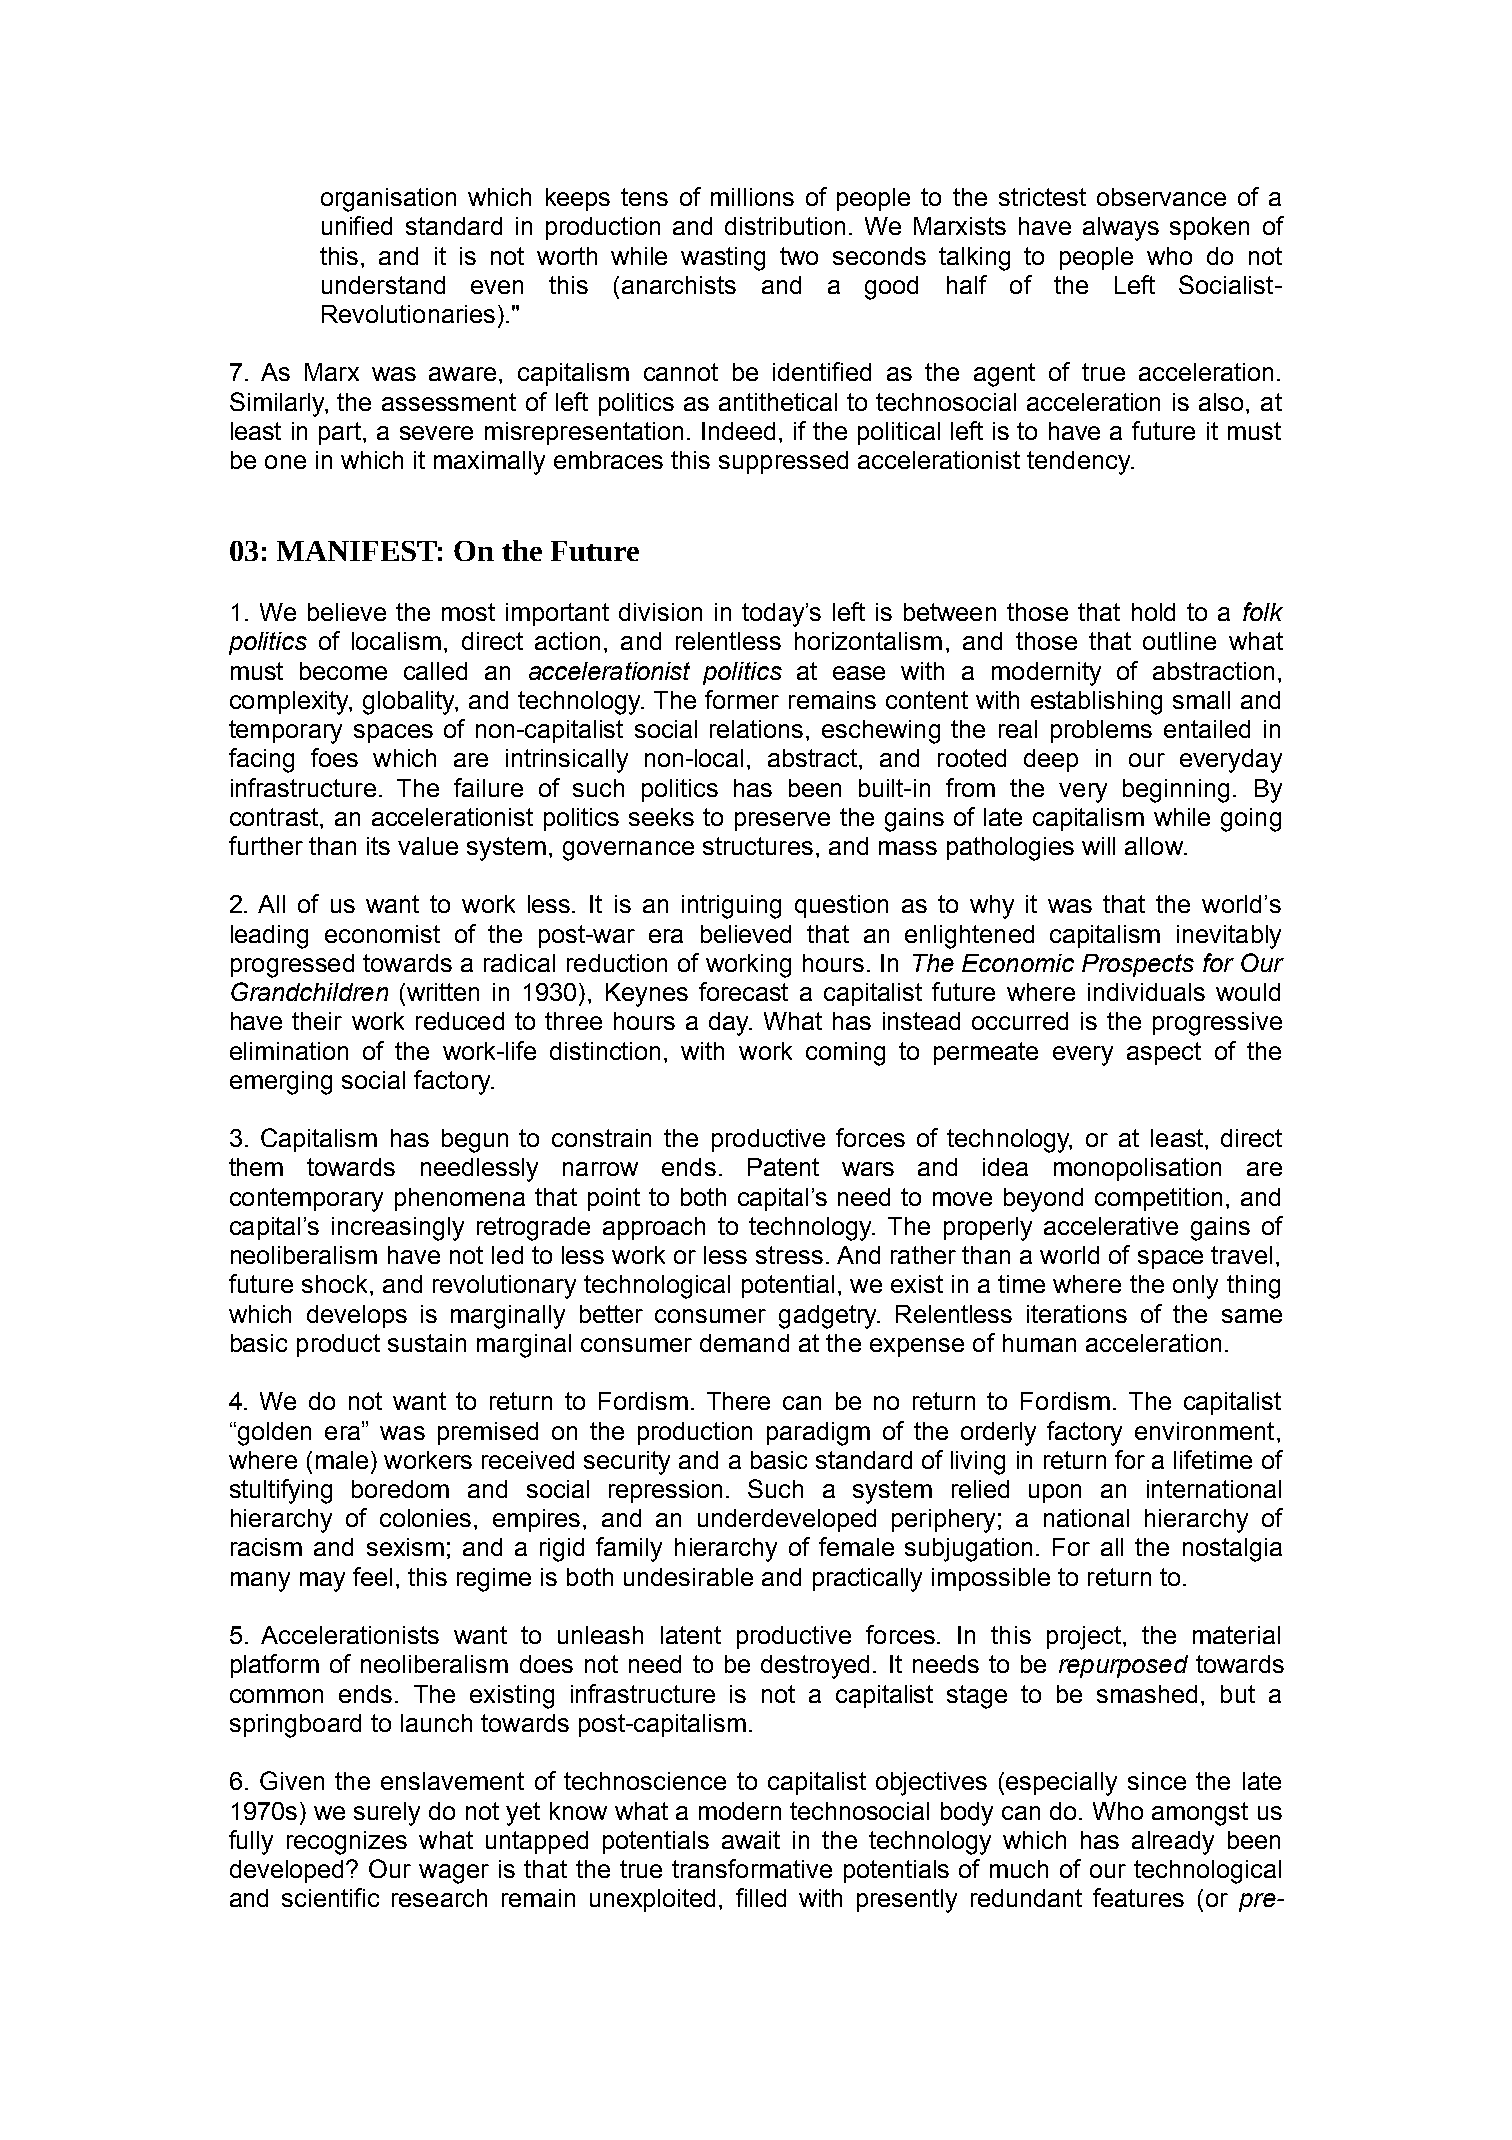  Describe the element at coordinates (688, 1577) in the screenshot. I see `undesirable` at that location.
